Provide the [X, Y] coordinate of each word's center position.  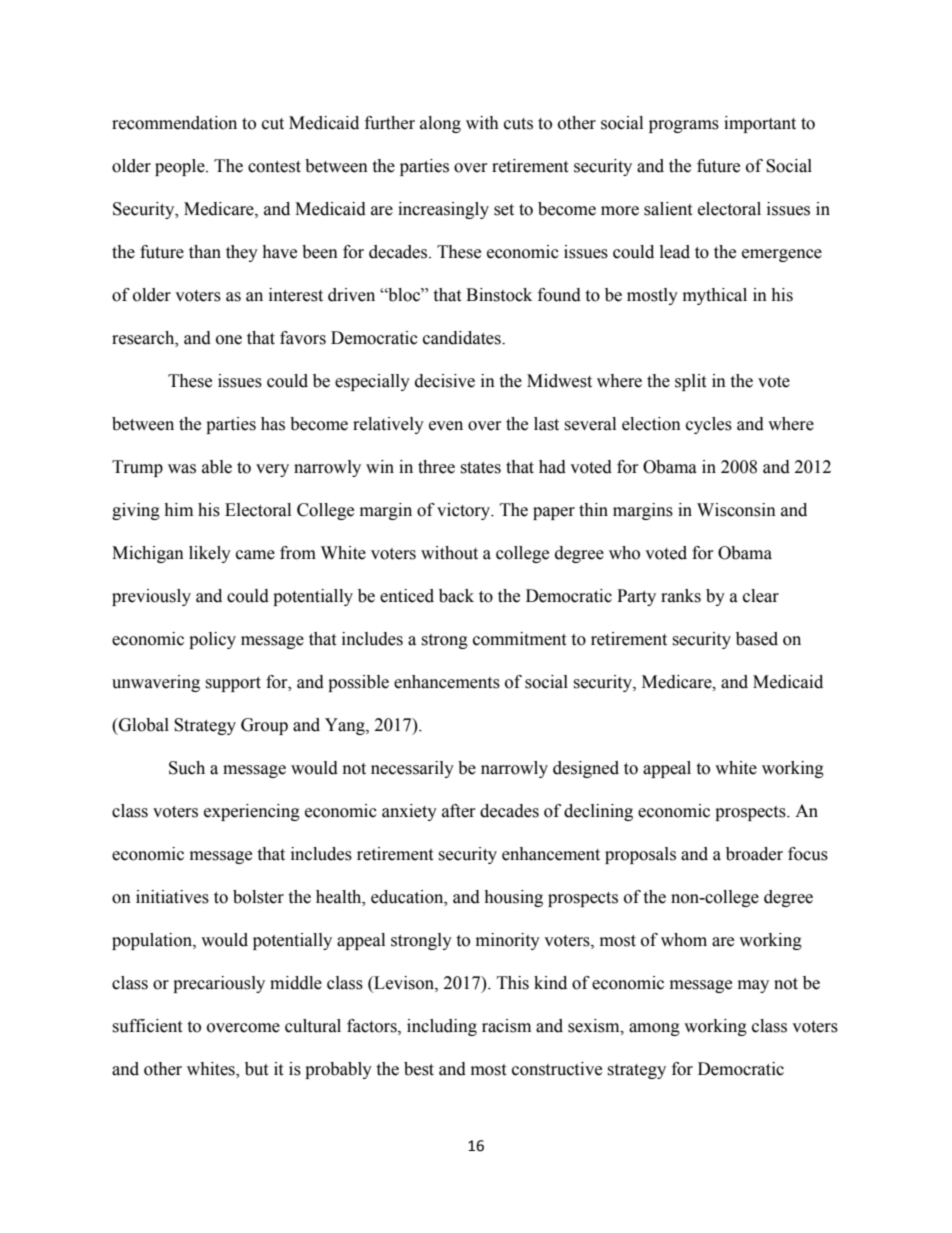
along [440, 124]
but [256, 1069]
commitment [519, 639]
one [229, 340]
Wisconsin [736, 510]
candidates [463, 338]
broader [754, 854]
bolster [258, 897]
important [760, 124]
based [757, 639]
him [178, 509]
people [181, 167]
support [233, 684]
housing [513, 898]
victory [464, 511]
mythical [715, 296]
